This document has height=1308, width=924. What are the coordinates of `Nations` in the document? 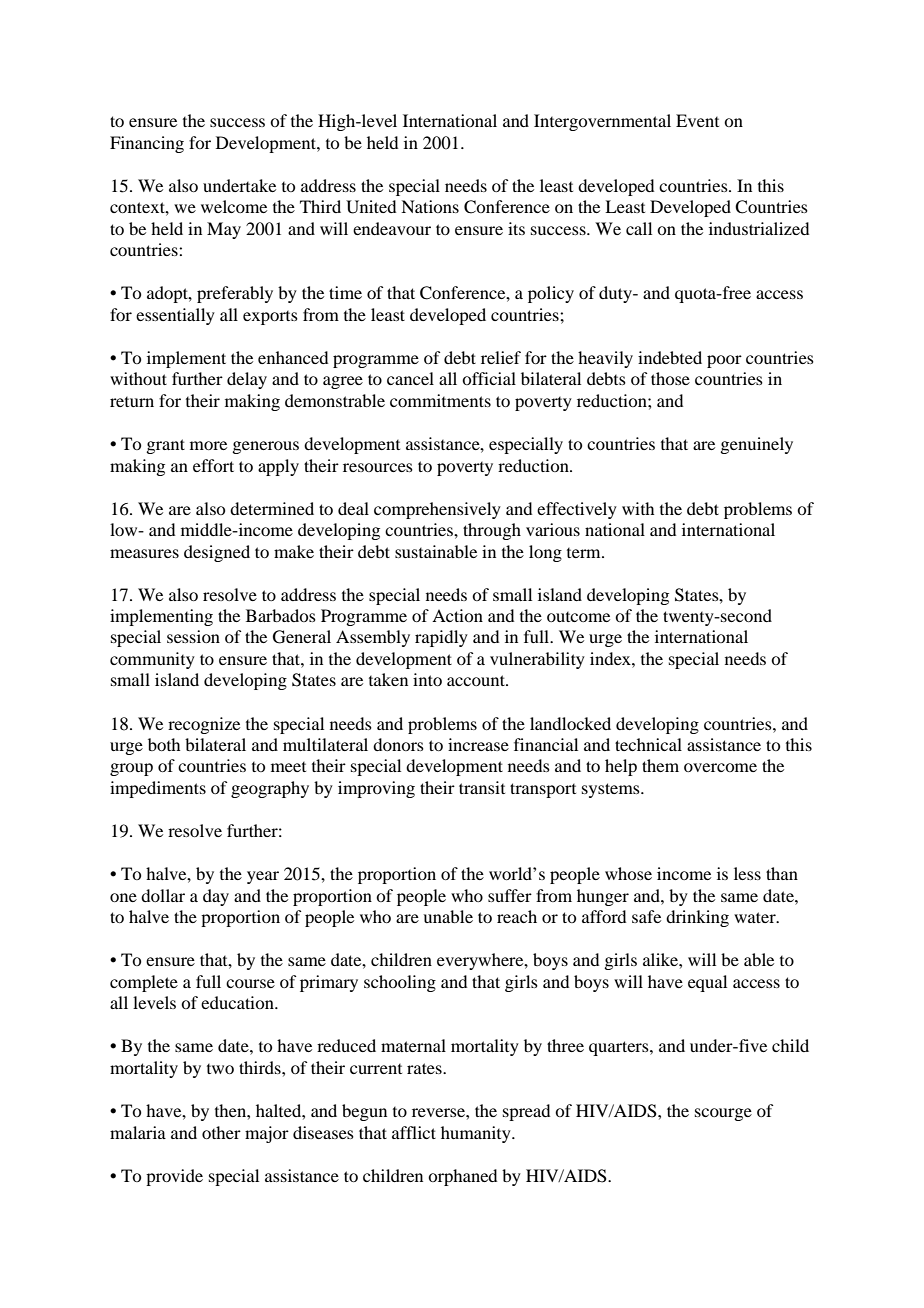 It's located at (430, 206).
